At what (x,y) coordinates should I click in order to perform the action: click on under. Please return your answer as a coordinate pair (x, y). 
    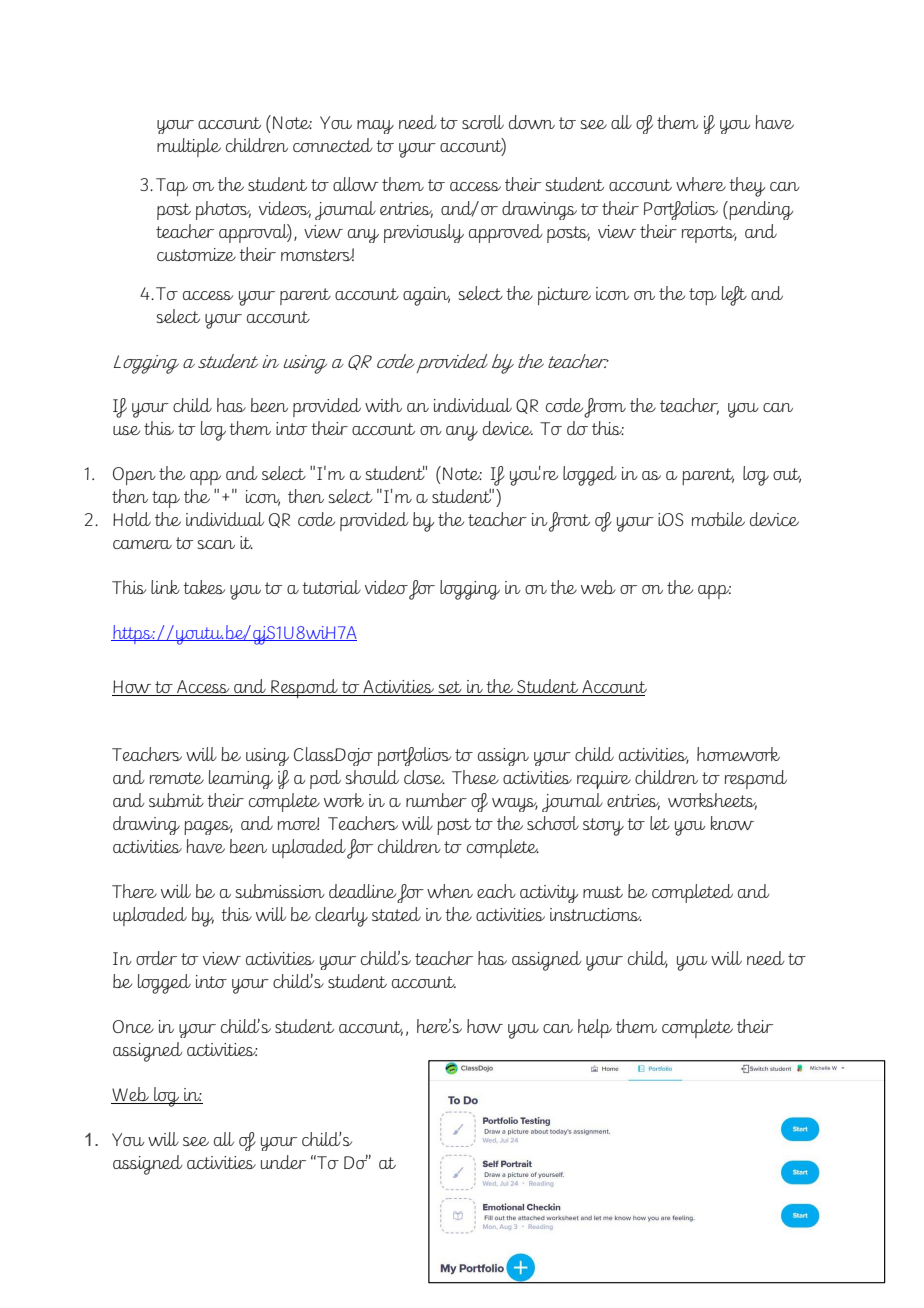
    Looking at the image, I should click on (283, 1162).
